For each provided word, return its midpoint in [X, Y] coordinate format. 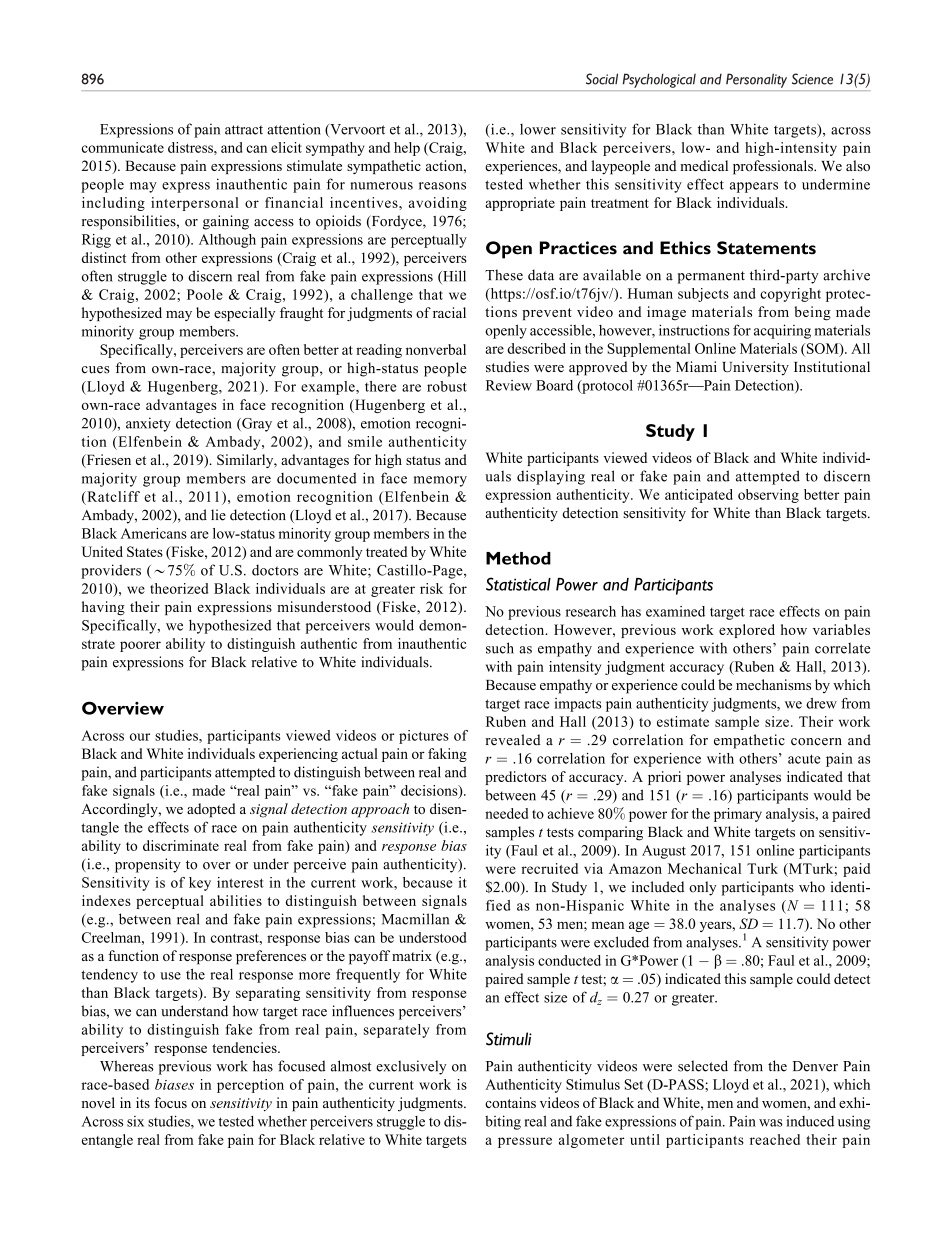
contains [510, 1102]
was [771, 1123]
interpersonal [195, 204]
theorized [179, 588]
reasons [442, 186]
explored [747, 631]
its [143, 1102]
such [500, 648]
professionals [774, 167]
